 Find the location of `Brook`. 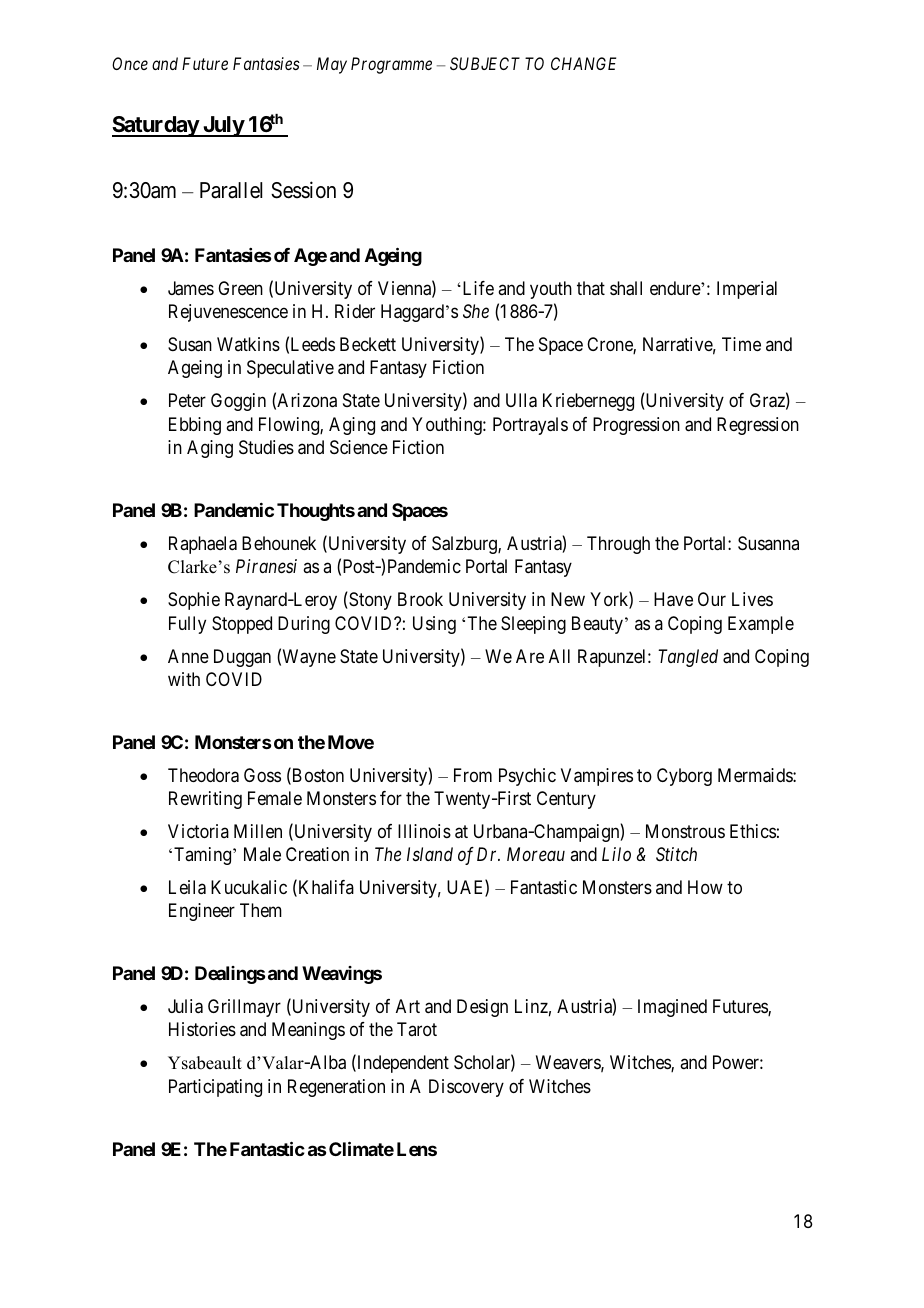

Brook is located at coordinates (420, 599).
